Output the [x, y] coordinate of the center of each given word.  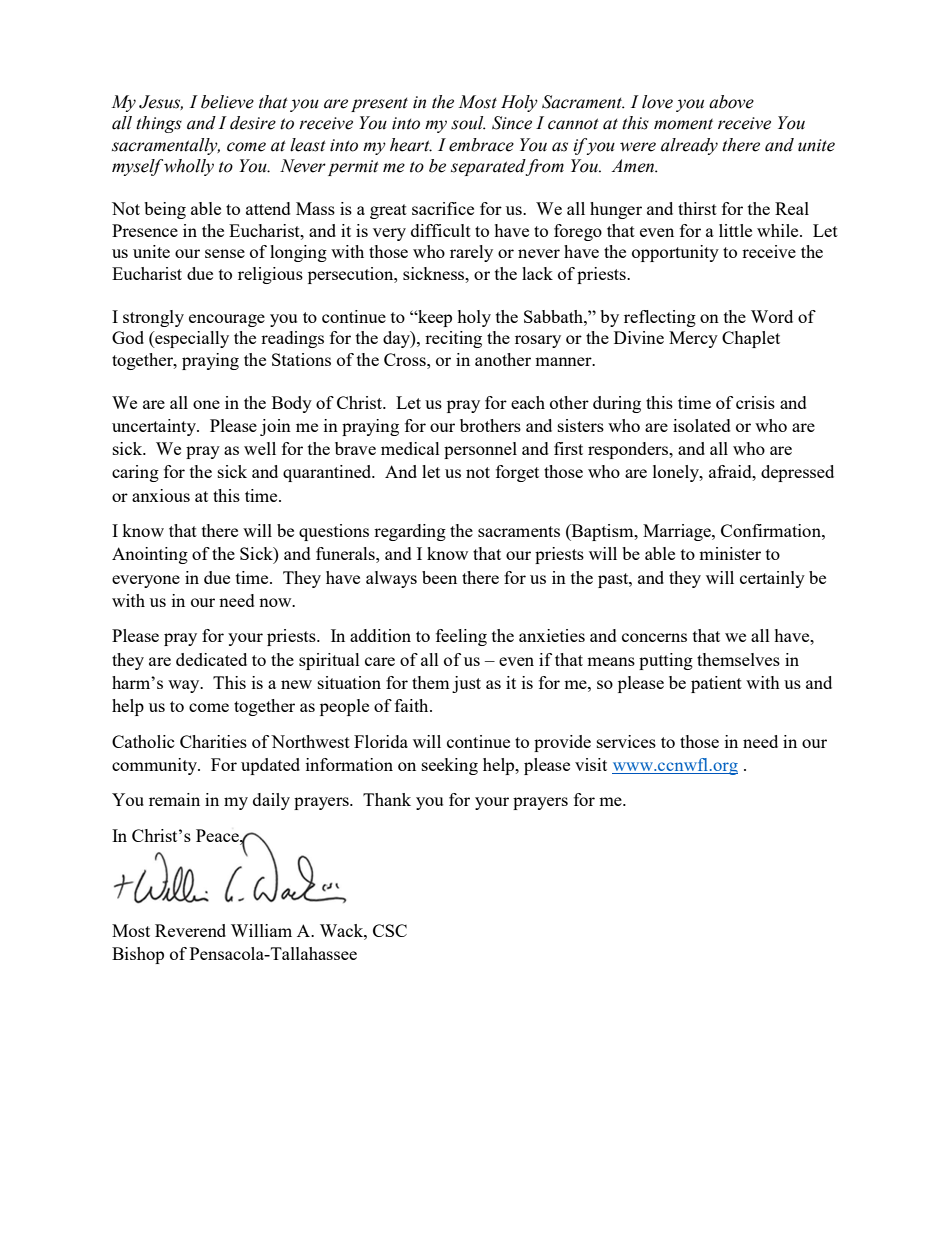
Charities [213, 741]
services [626, 741]
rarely [471, 253]
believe [227, 102]
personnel [480, 450]
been [439, 577]
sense [225, 253]
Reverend [190, 930]
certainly [772, 579]
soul [468, 123]
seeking [450, 766]
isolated [702, 425]
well [260, 448]
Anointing [150, 555]
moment [683, 124]
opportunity [675, 253]
